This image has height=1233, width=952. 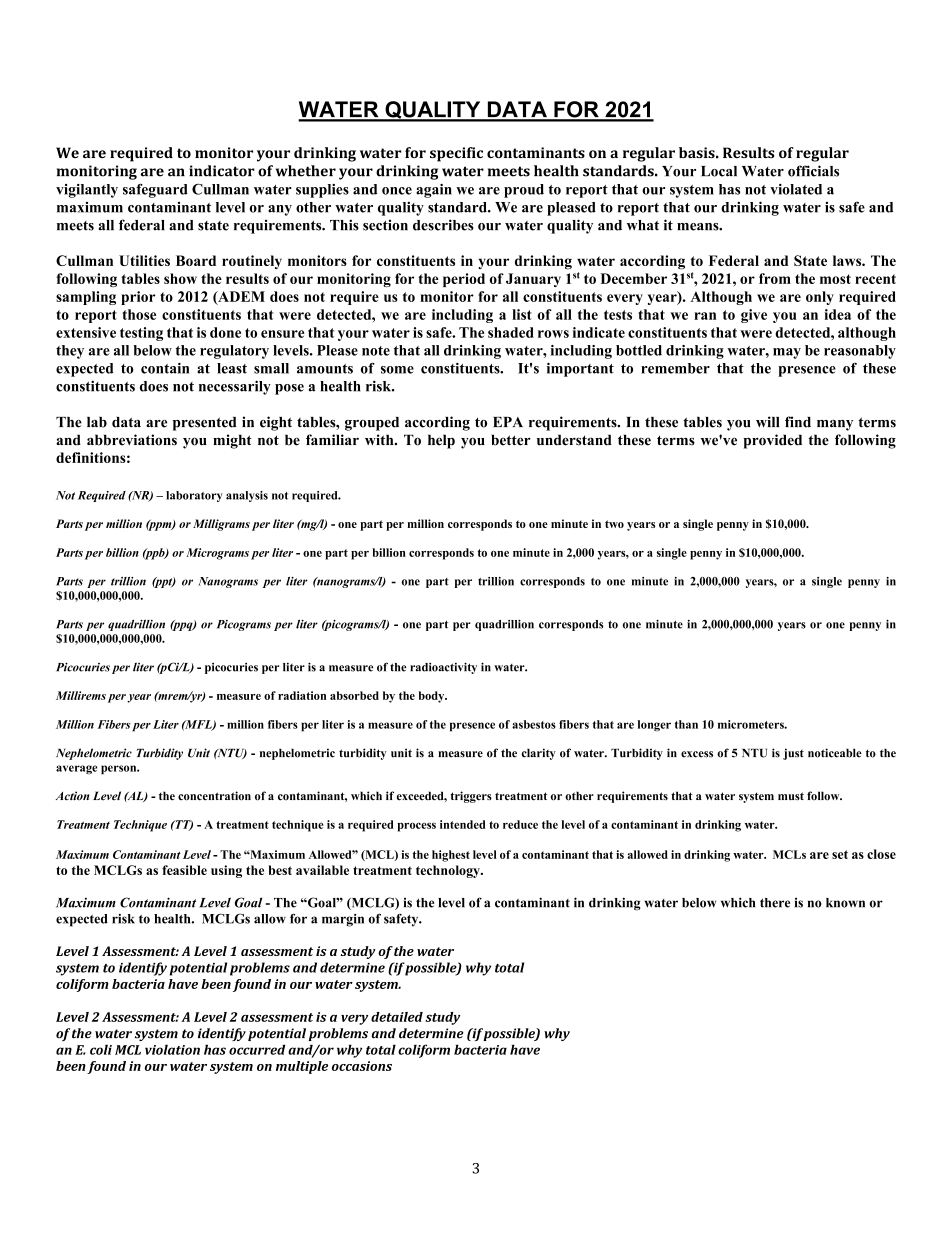 What do you see at coordinates (76, 769) in the image?
I see `average` at bounding box center [76, 769].
